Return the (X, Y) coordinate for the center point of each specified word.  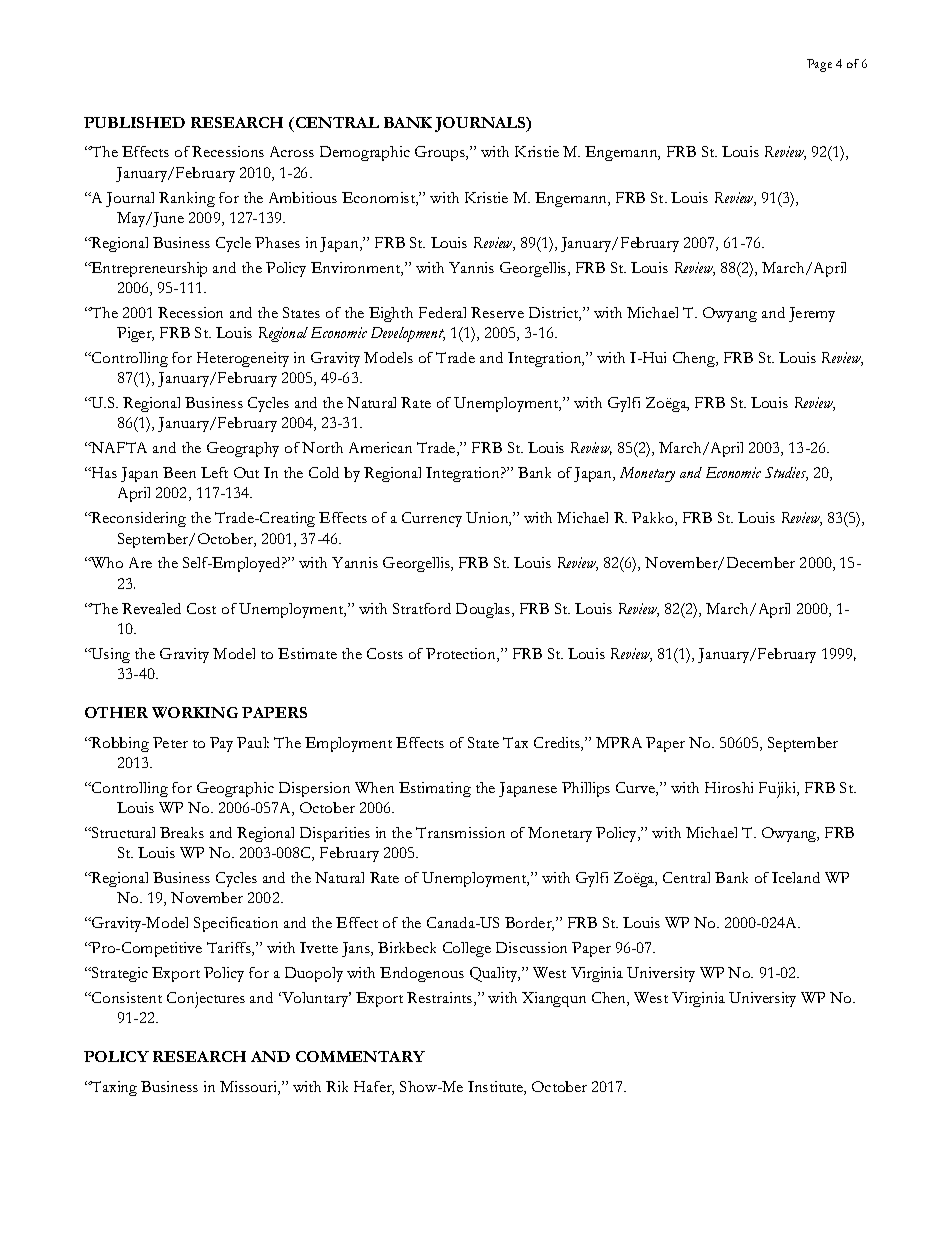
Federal (442, 312)
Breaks (182, 832)
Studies (786, 474)
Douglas (484, 610)
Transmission (460, 832)
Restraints (441, 999)
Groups (441, 153)
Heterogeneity (243, 359)
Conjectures (206, 1000)
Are (140, 562)
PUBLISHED (134, 122)
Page (819, 65)
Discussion (531, 947)
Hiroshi (729, 787)
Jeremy (812, 314)
